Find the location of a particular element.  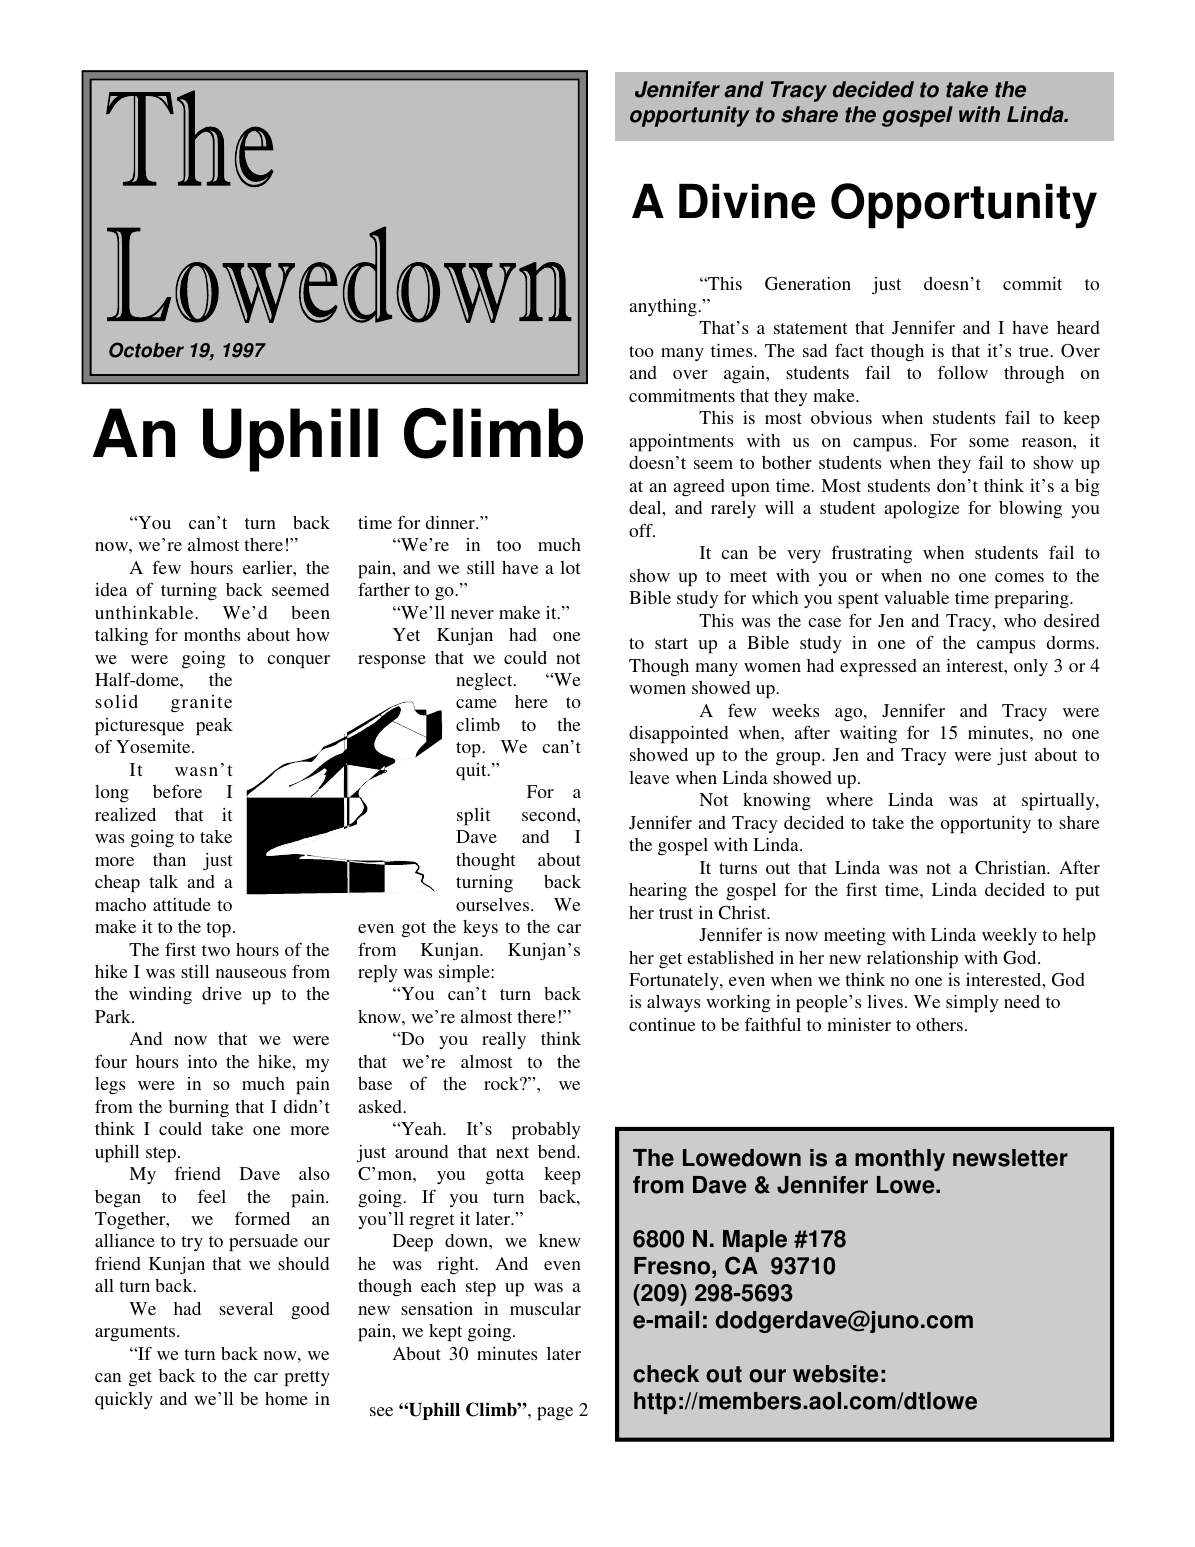

leave is located at coordinates (649, 777).
